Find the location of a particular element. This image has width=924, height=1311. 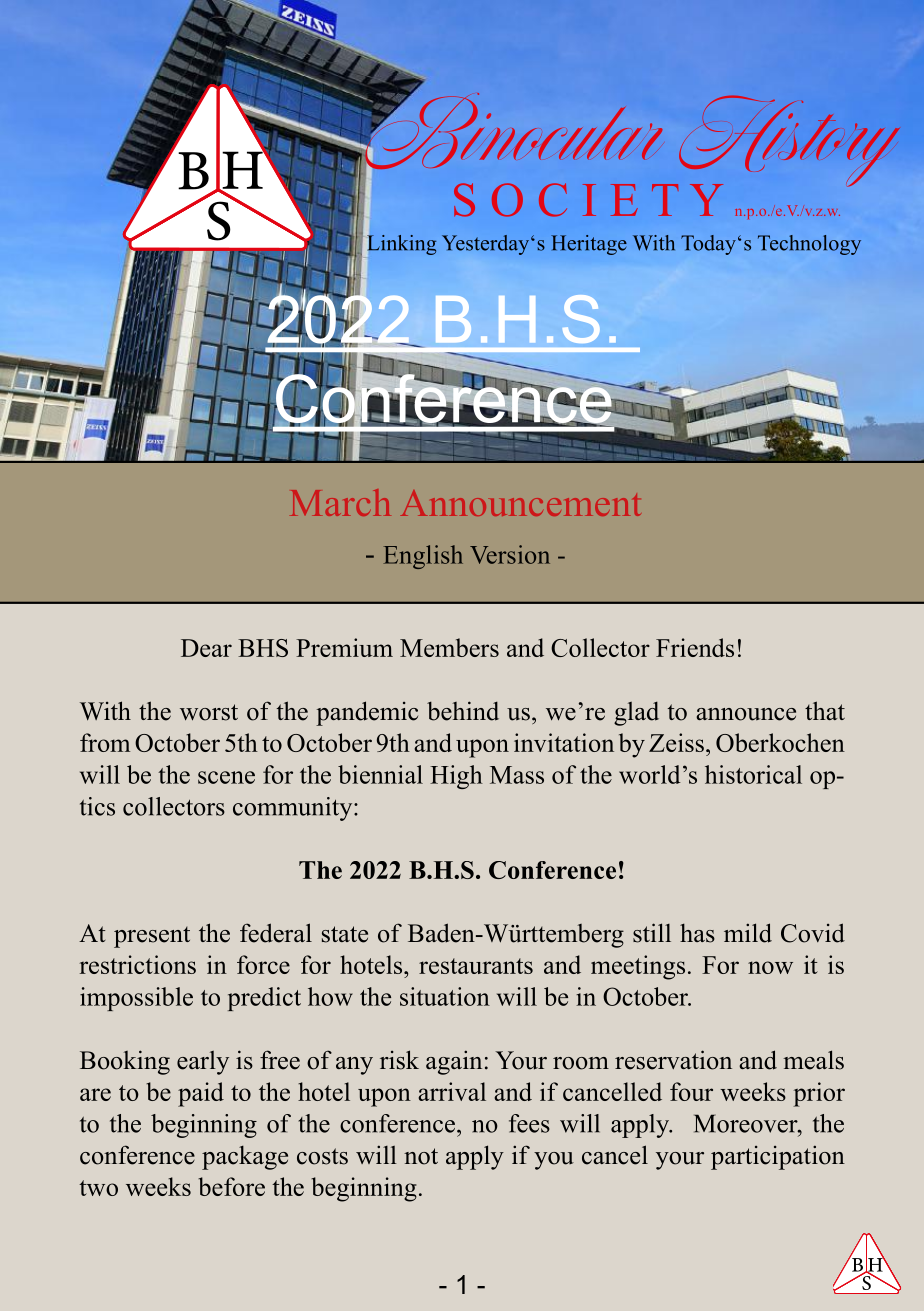

Dear is located at coordinates (206, 648).
